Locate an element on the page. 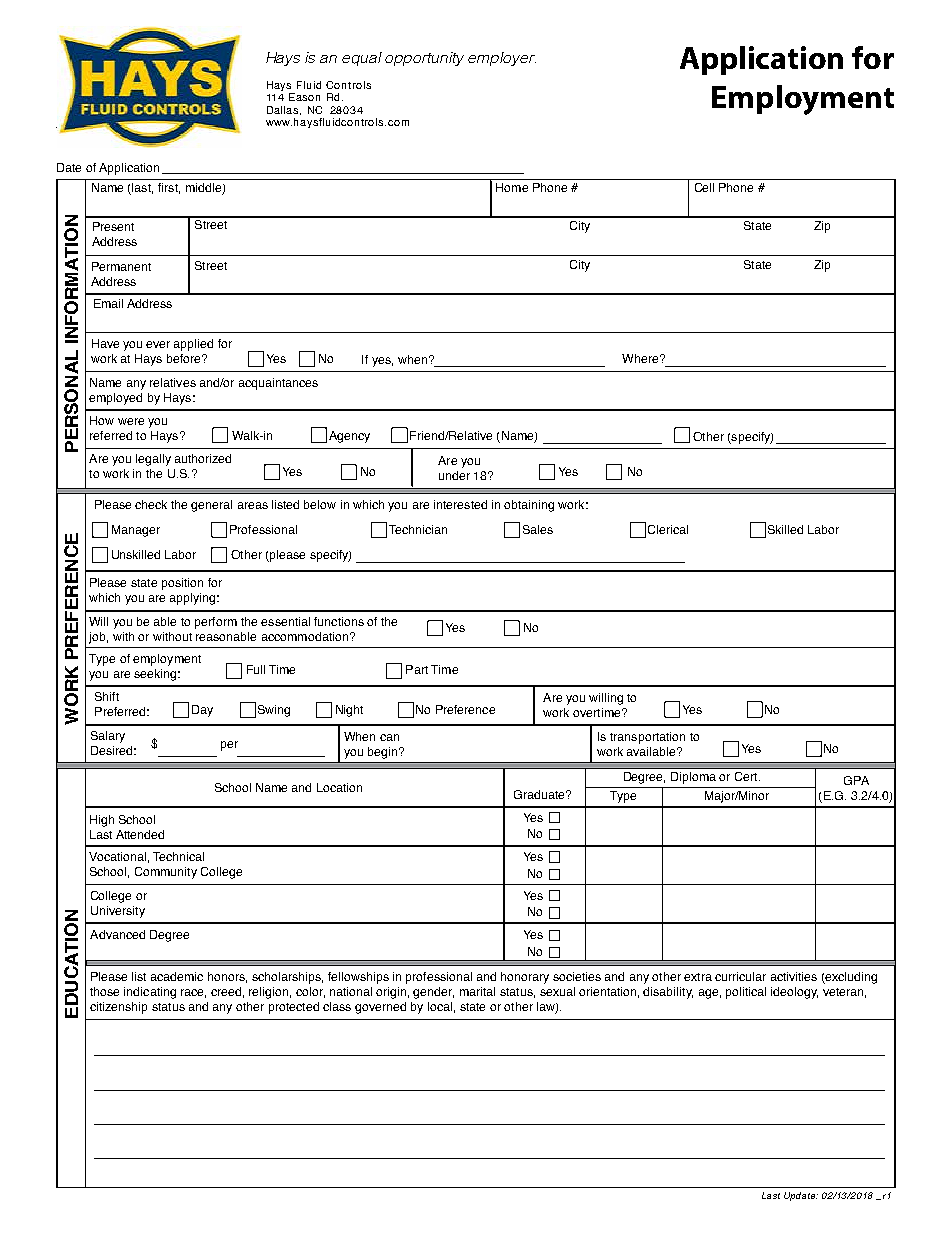 Image resolution: width=952 pixels, height=1233 pixels. Part is located at coordinates (417, 669).
